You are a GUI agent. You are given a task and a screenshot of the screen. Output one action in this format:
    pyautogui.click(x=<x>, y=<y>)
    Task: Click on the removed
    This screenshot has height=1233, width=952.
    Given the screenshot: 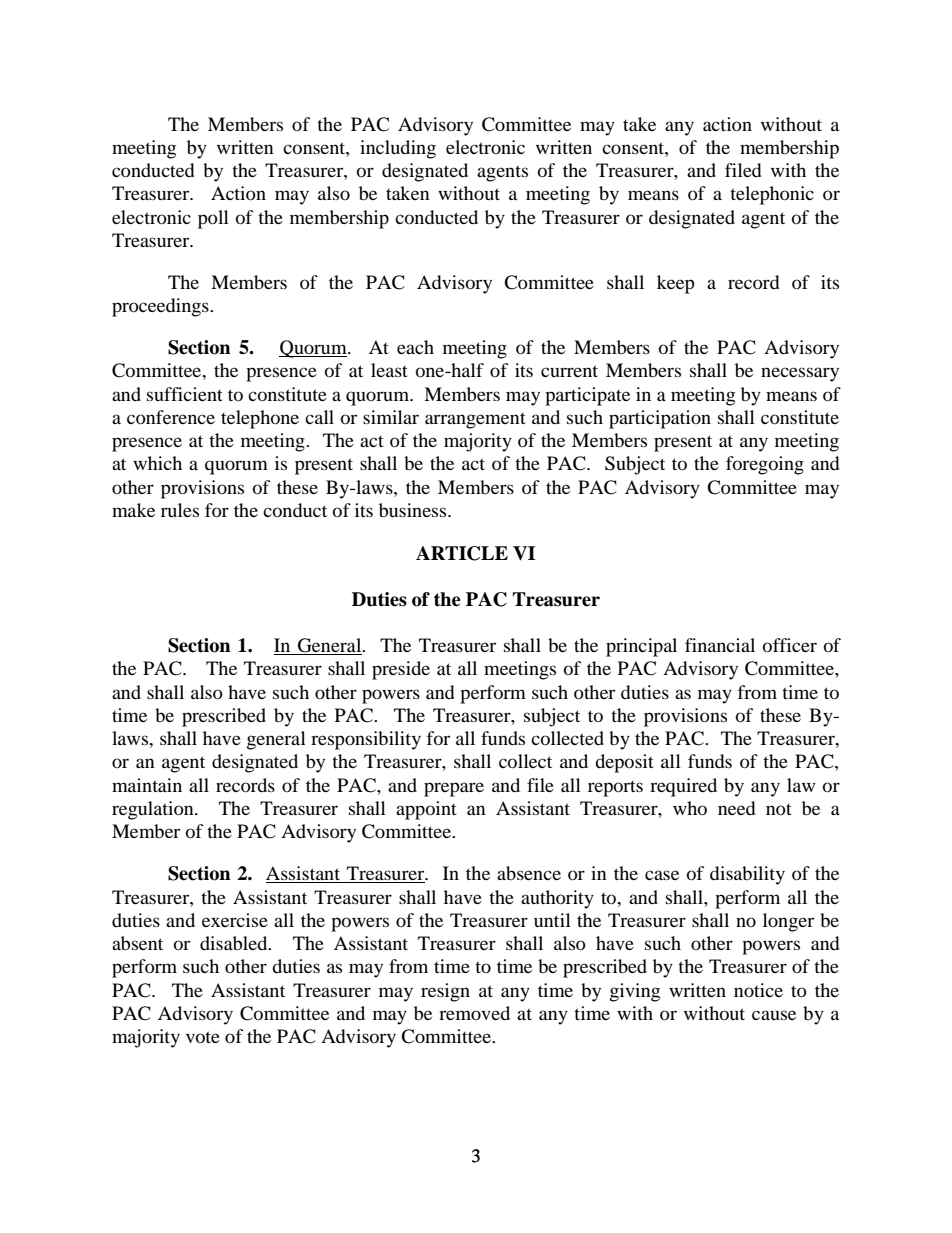 What is the action you would take?
    pyautogui.click(x=474, y=1013)
